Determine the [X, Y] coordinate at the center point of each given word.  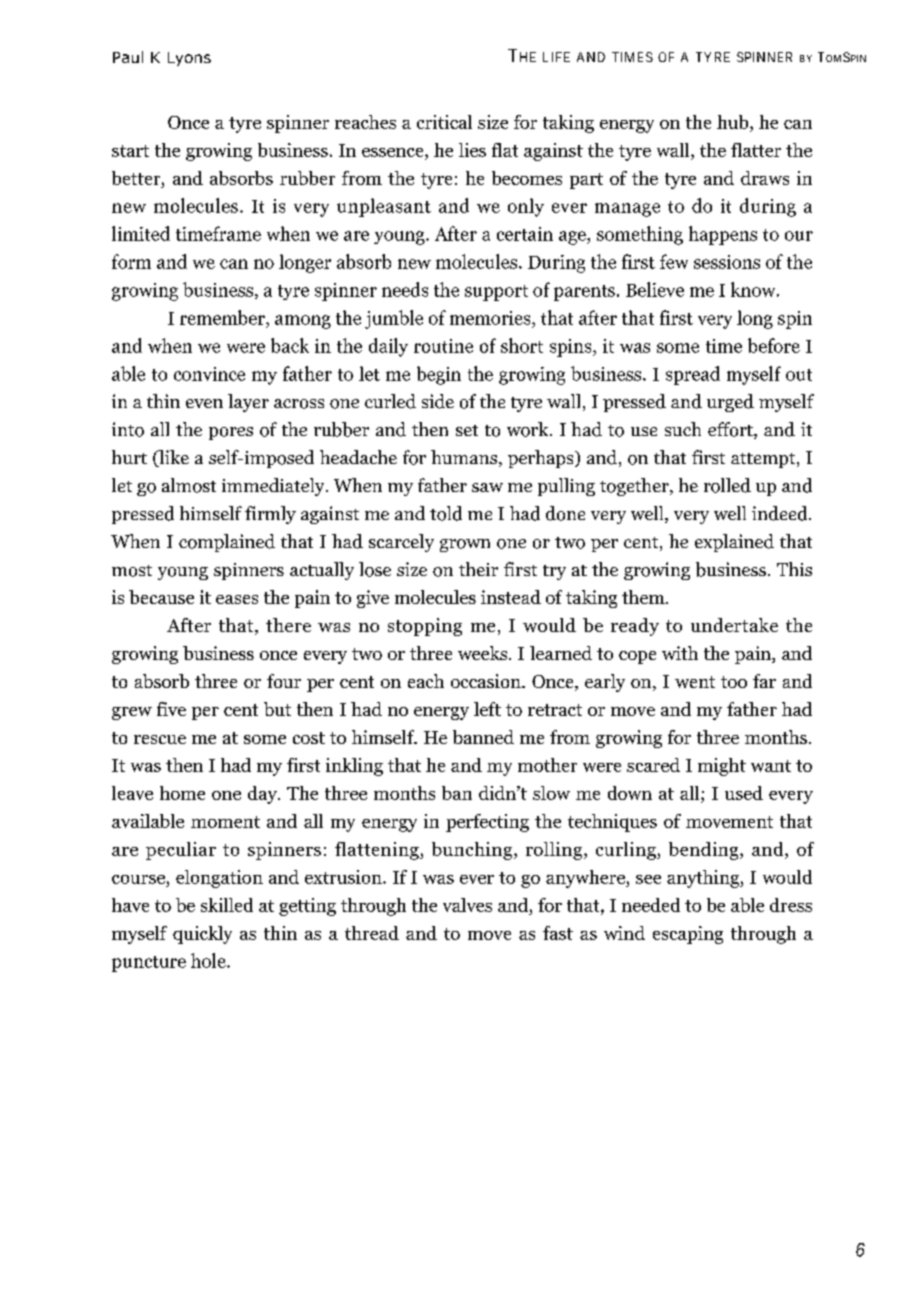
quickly [202, 935]
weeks [484, 653]
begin [439, 375]
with [680, 653]
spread [693, 375]
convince [209, 374]
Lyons [189, 59]
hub [734, 123]
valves [467, 905]
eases [237, 599]
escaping [688, 935]
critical [444, 122]
